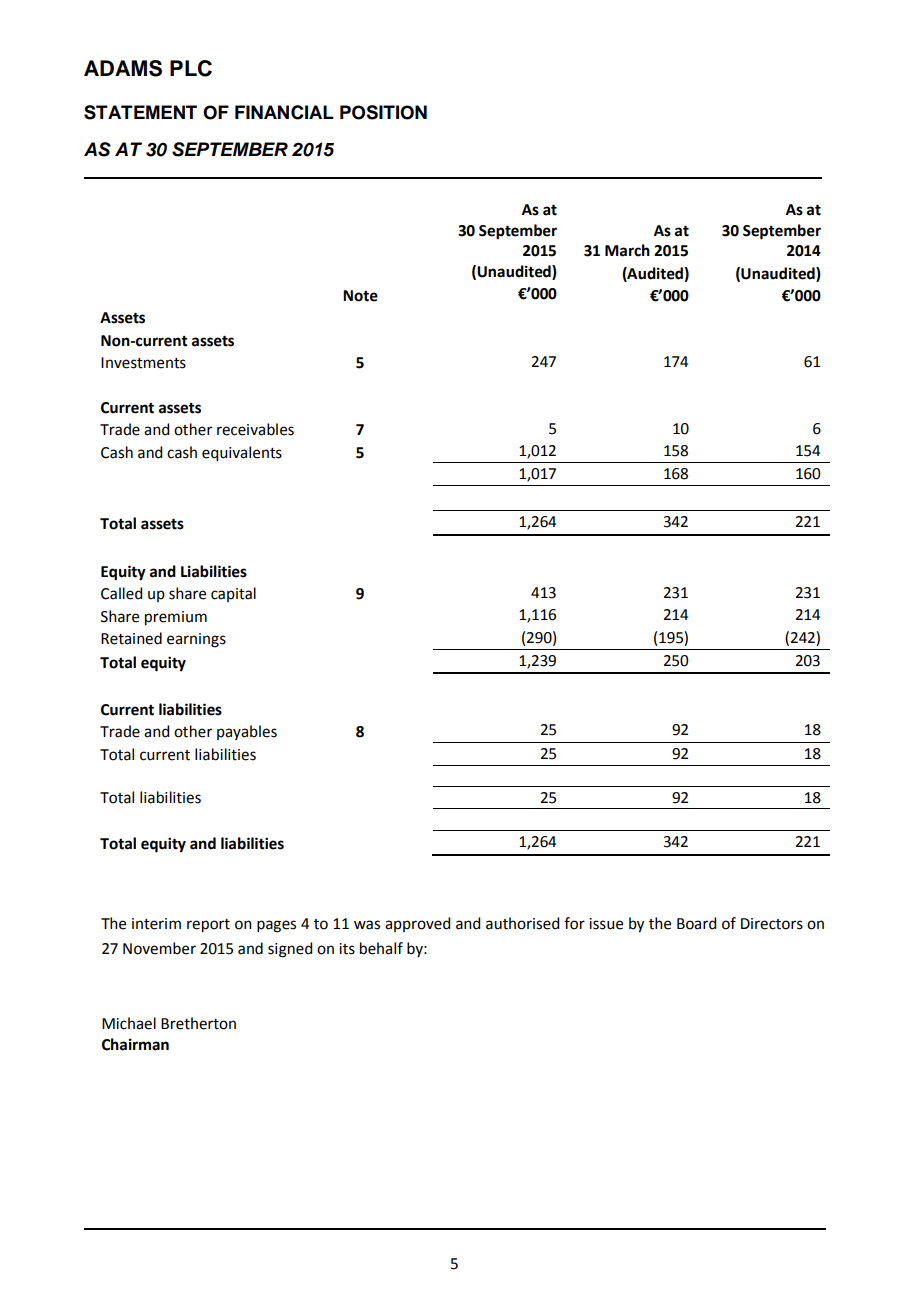  I want to click on March, so click(627, 250).
